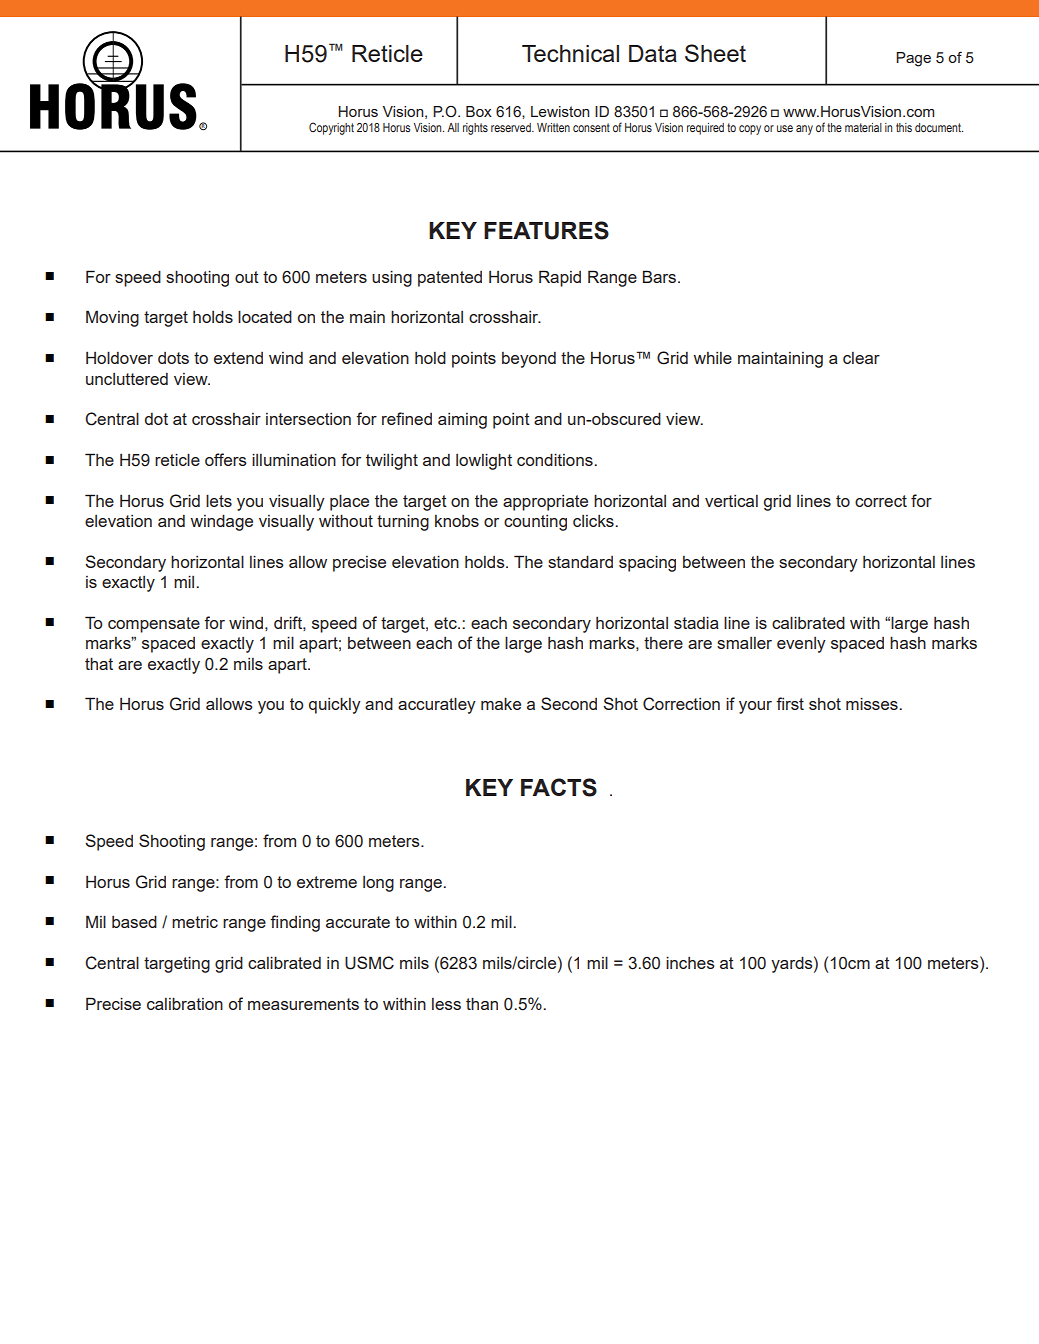 This page has height=1344, width=1039. What do you see at coordinates (861, 358) in the page?
I see `clear` at bounding box center [861, 358].
